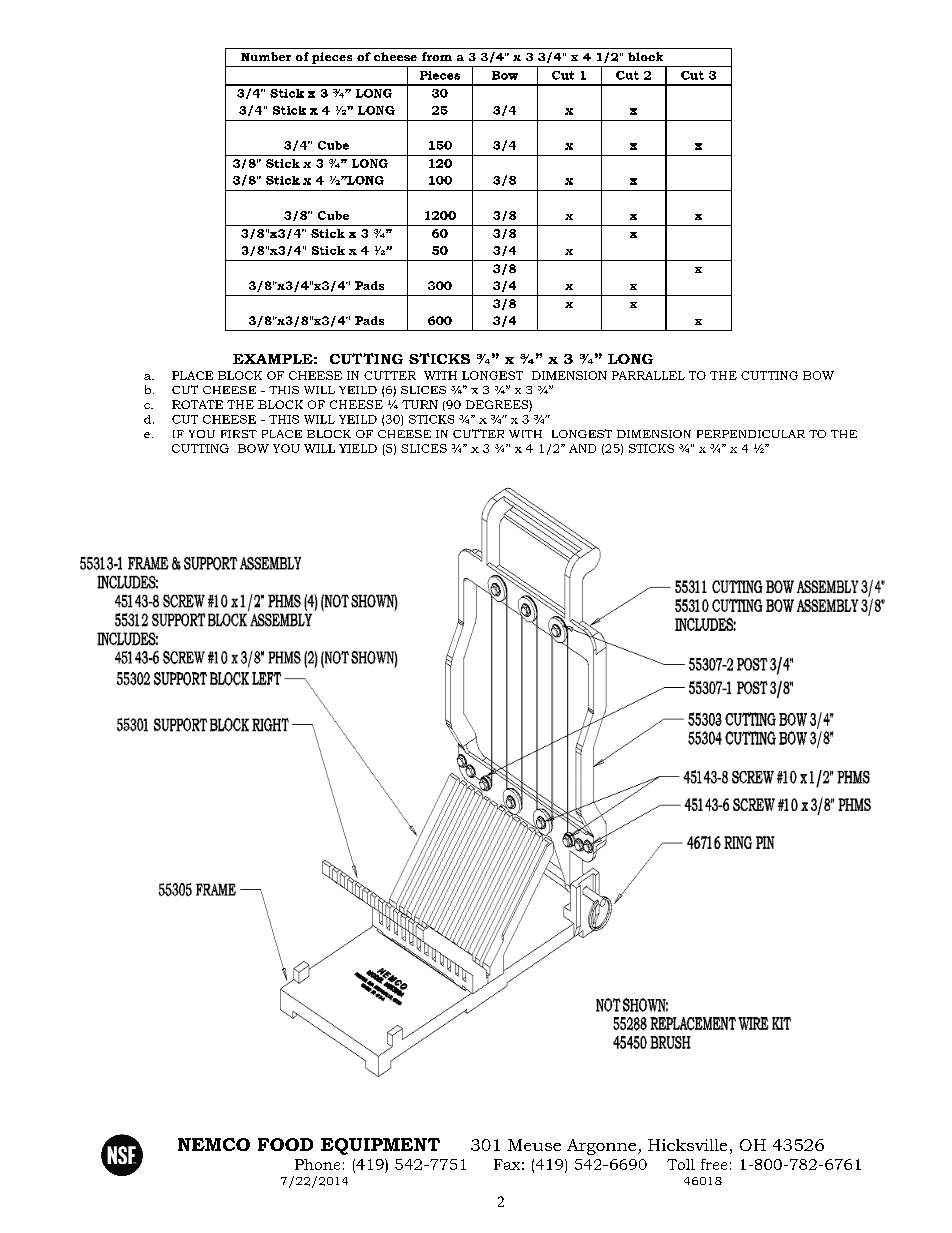 The width and height of the page is (952, 1233). Describe the element at coordinates (648, 375) in the page. I see `PARRALLEL` at that location.
